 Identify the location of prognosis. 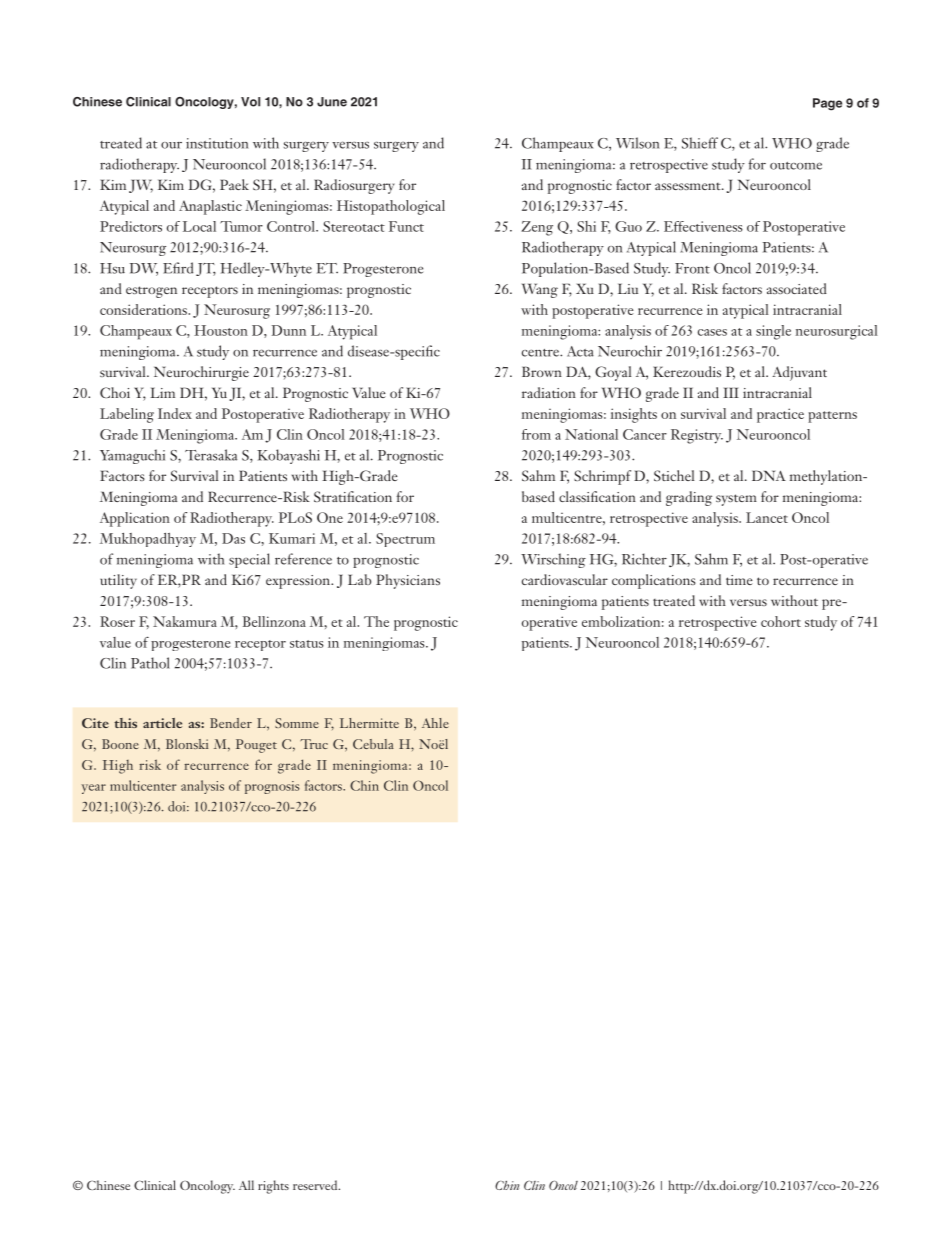
(272, 787).
